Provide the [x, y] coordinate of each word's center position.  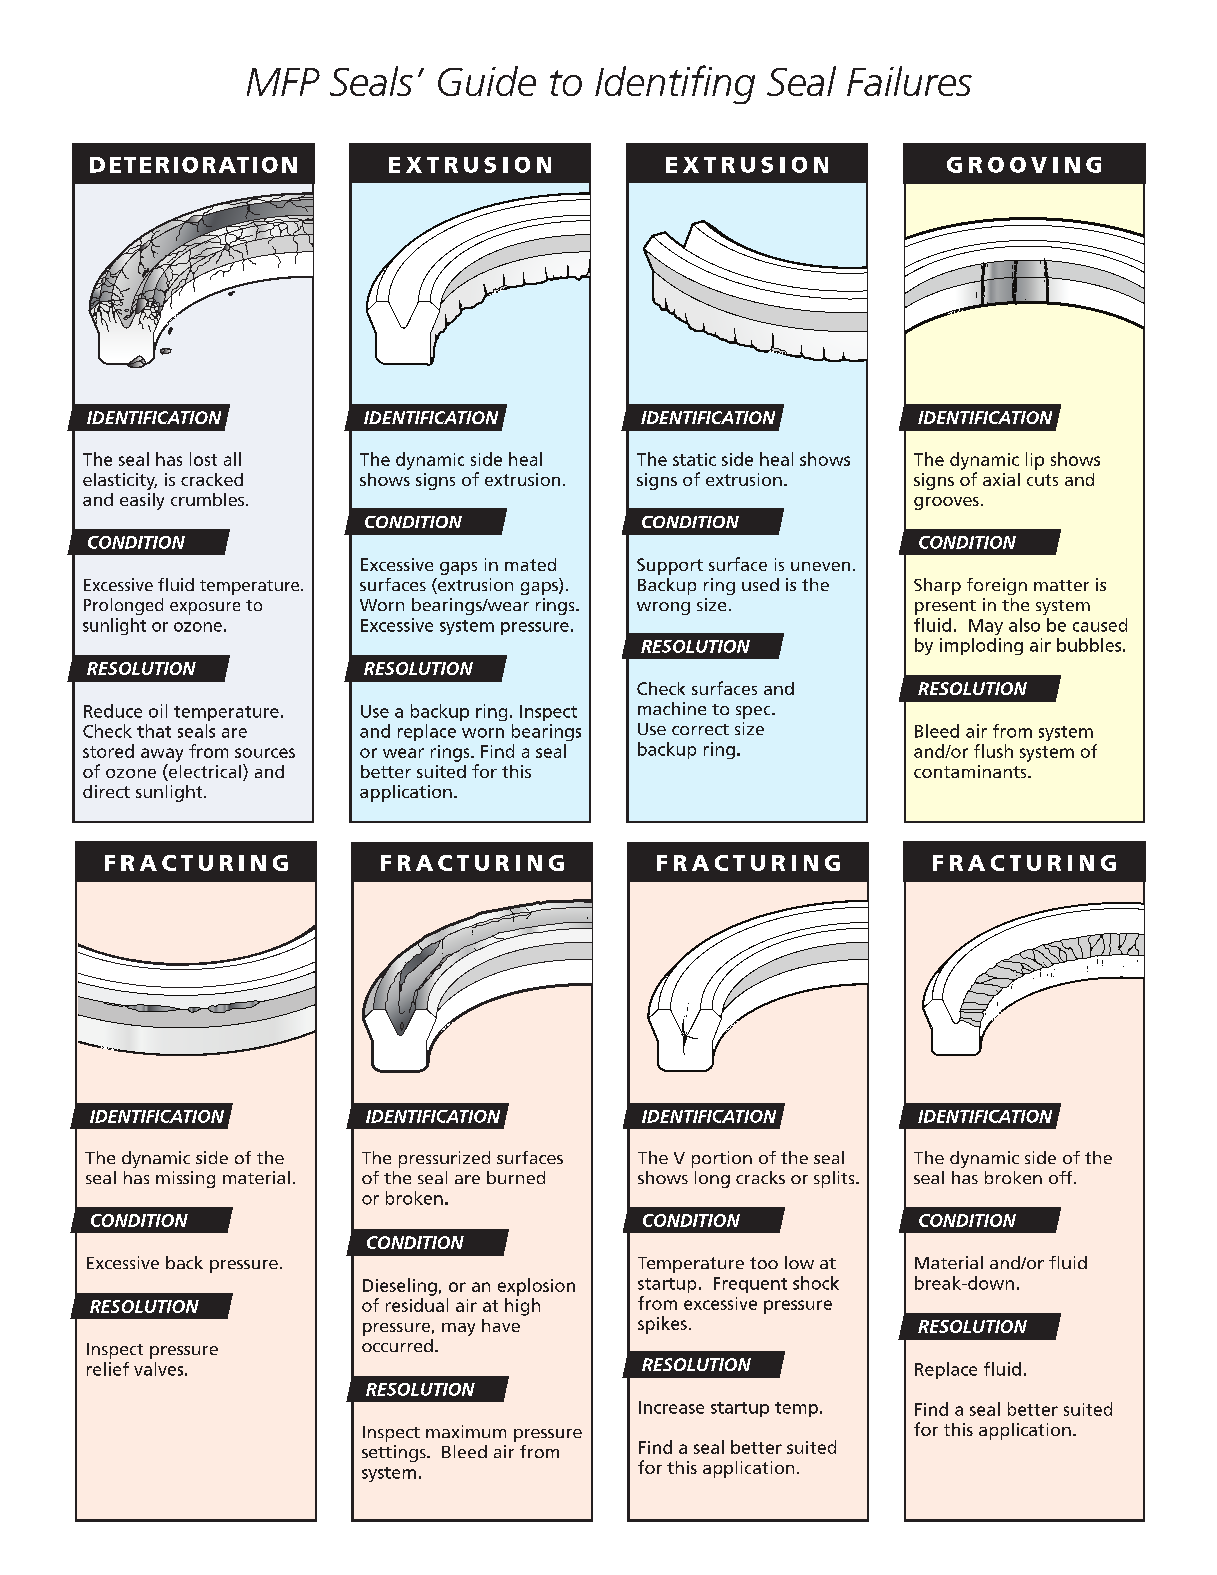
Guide [487, 81]
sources [265, 753]
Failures [909, 81]
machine [672, 708]
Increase [671, 1407]
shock [816, 1283]
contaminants [971, 771]
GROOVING [1024, 165]
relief [108, 1369]
